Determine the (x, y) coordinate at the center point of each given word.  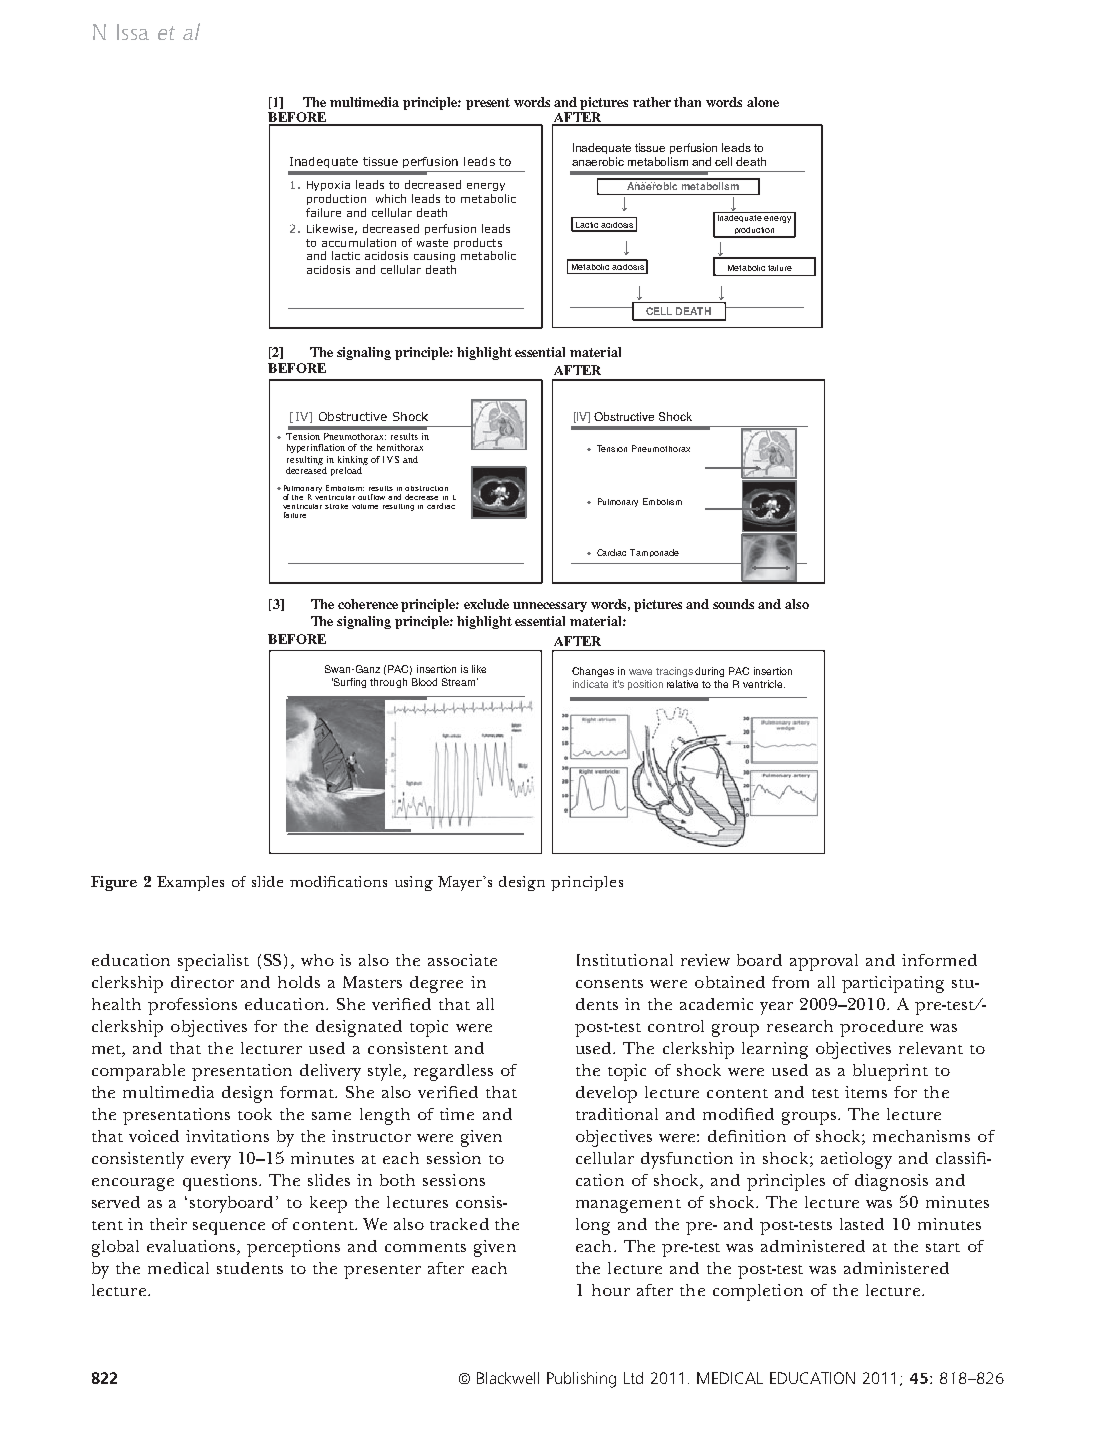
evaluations (192, 1247)
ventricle (764, 684)
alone (763, 102)
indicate (590, 684)
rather (652, 102)
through (388, 683)
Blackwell (508, 1378)
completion (758, 1292)
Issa (133, 32)
